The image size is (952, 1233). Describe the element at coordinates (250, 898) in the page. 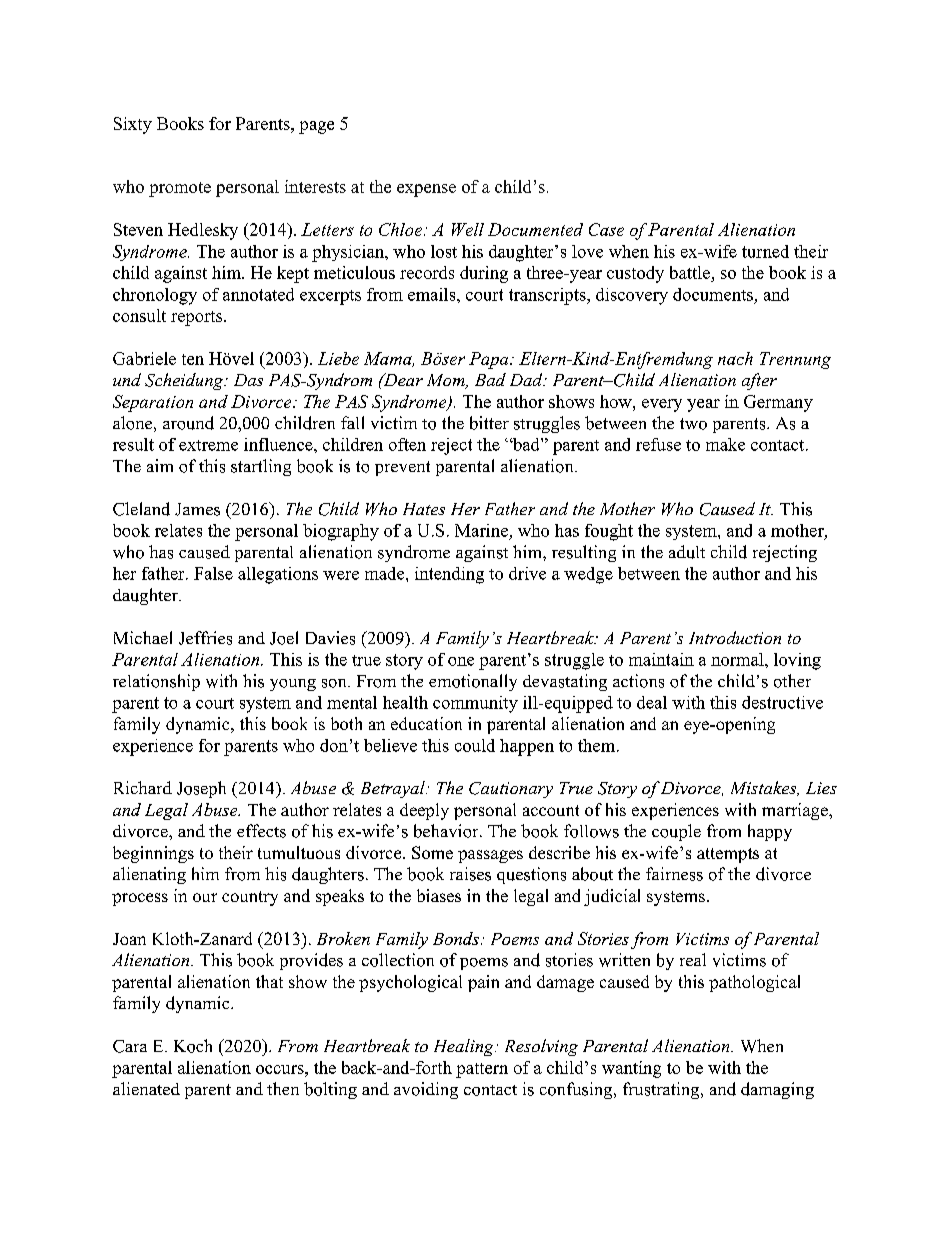

I see `country` at that location.
